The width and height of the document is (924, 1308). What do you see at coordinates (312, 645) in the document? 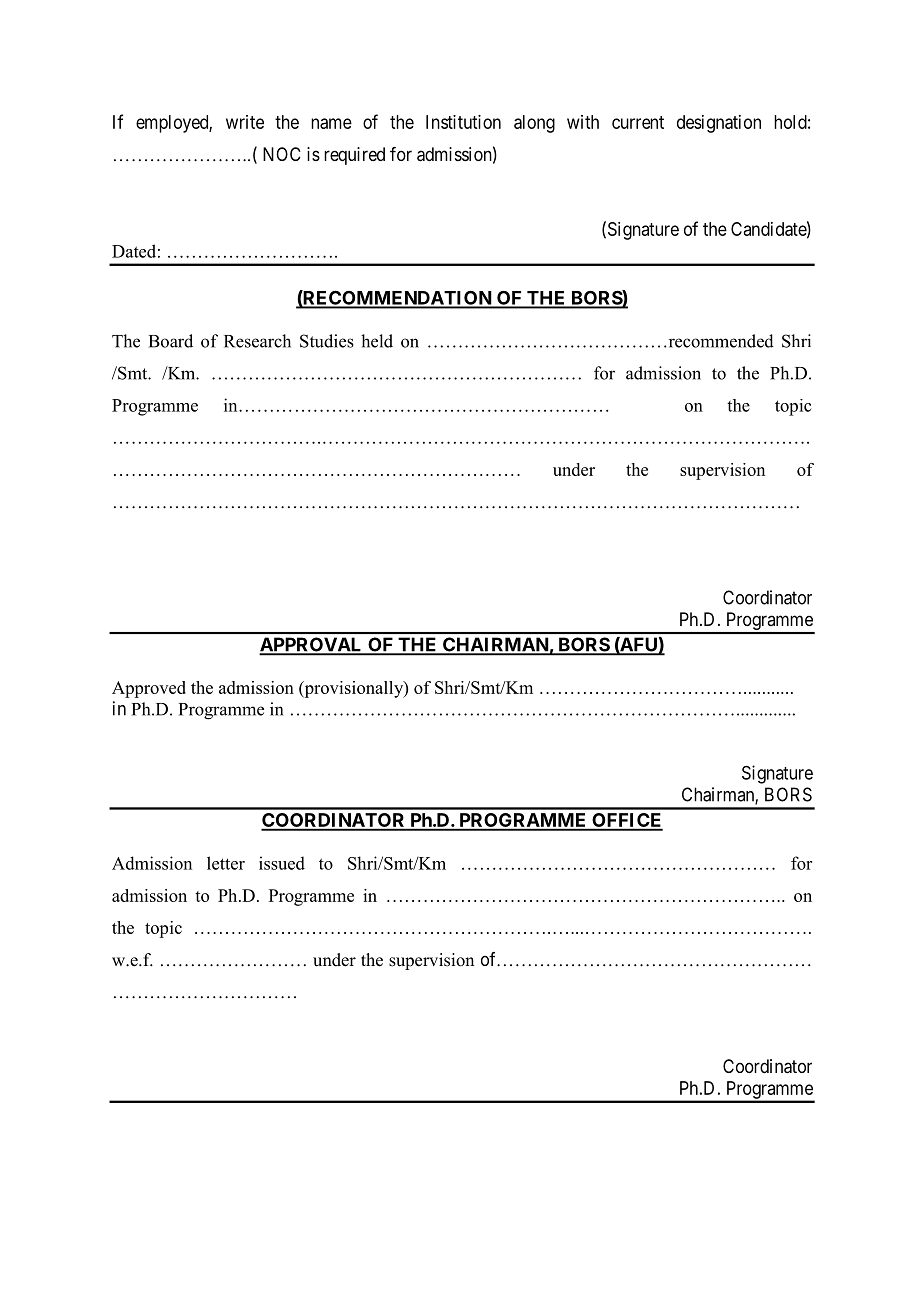
I see `APPROVAL` at bounding box center [312, 645].
